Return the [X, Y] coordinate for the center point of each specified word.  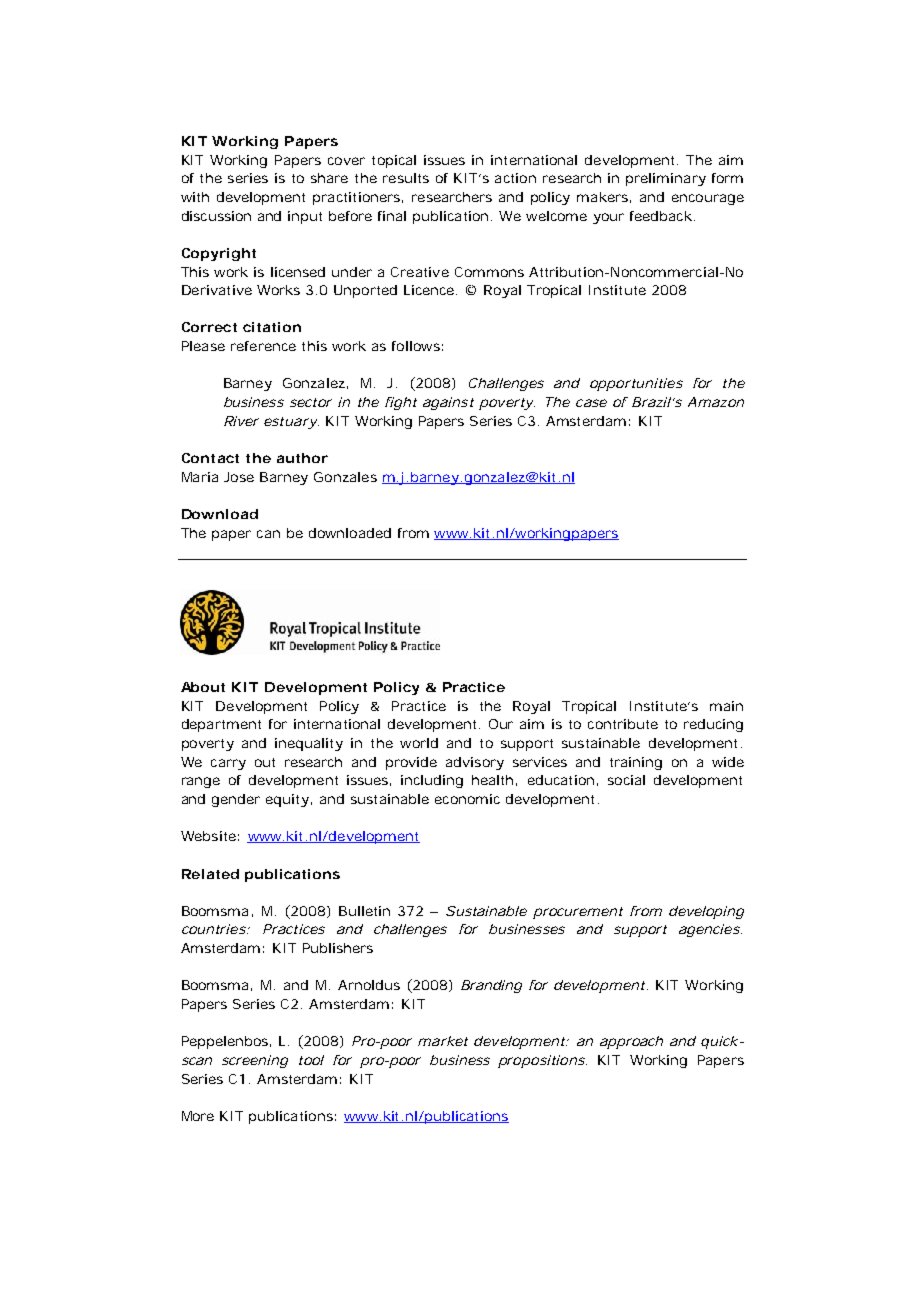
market [443, 1041]
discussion [216, 216]
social [626, 780]
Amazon [716, 402]
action [515, 178]
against [448, 403]
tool [311, 1060]
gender [236, 800]
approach [631, 1042]
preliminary [666, 179]
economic [467, 799]
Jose [239, 477]
